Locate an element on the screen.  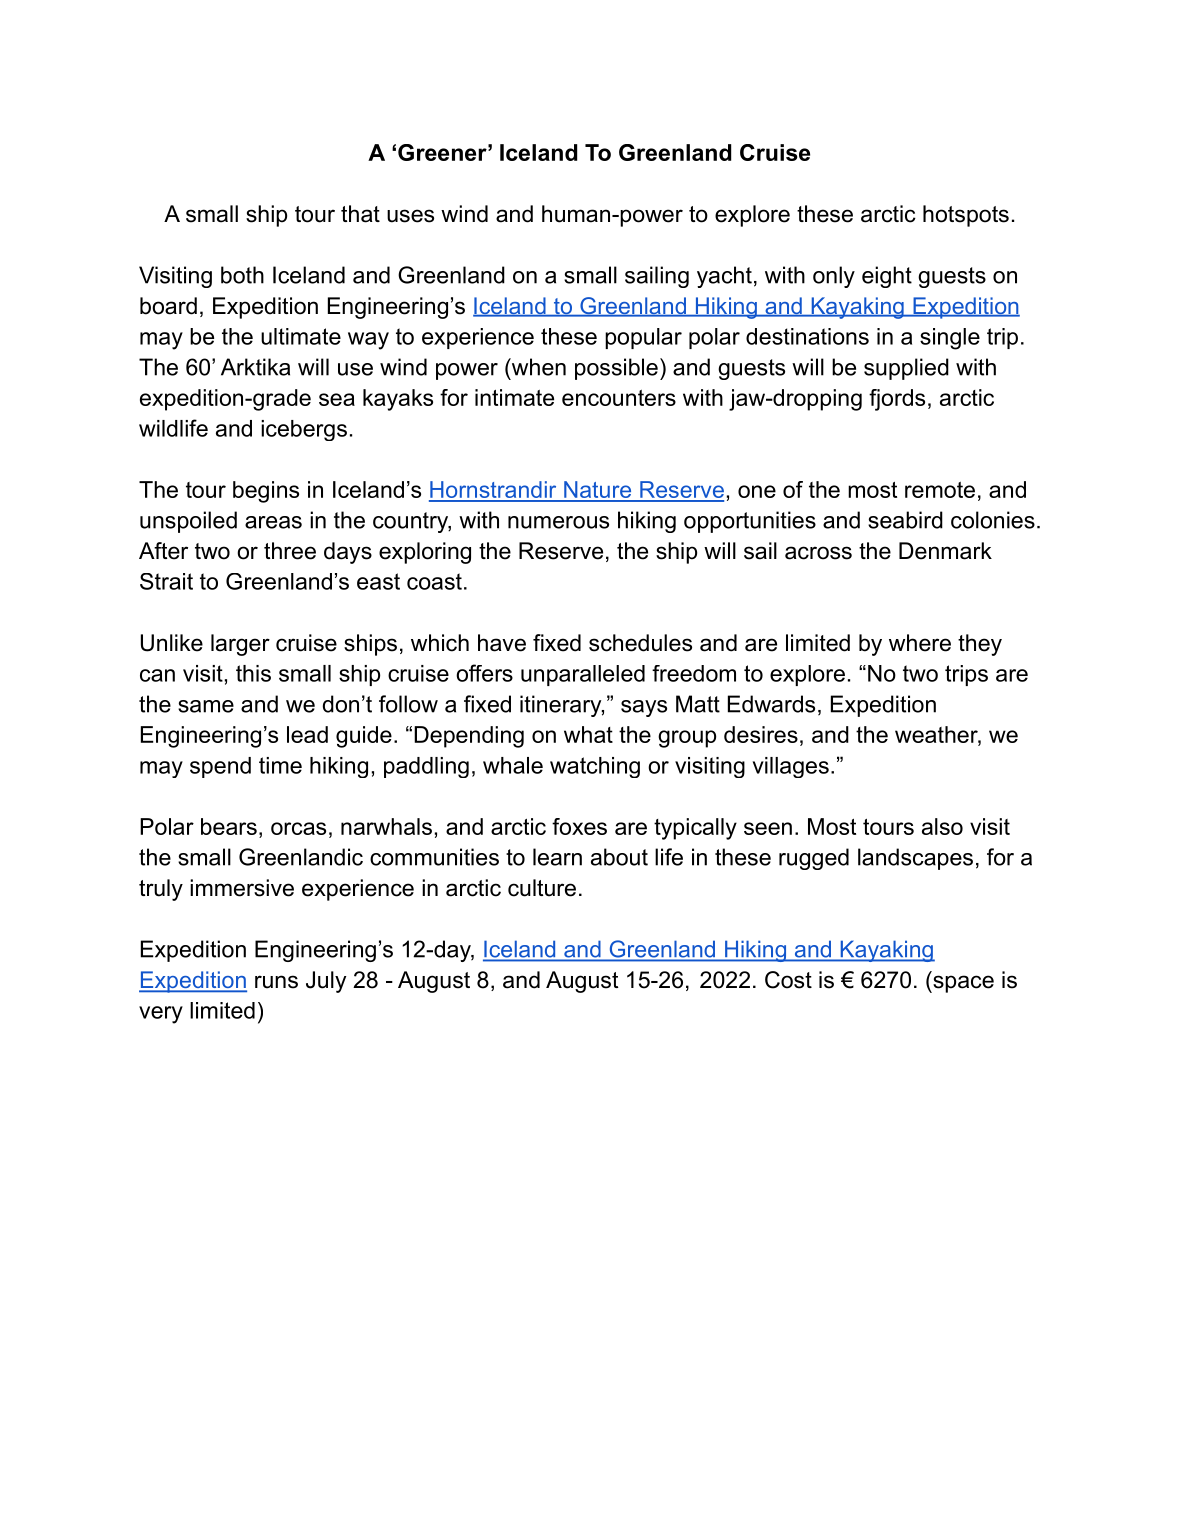
eight is located at coordinates (887, 277).
